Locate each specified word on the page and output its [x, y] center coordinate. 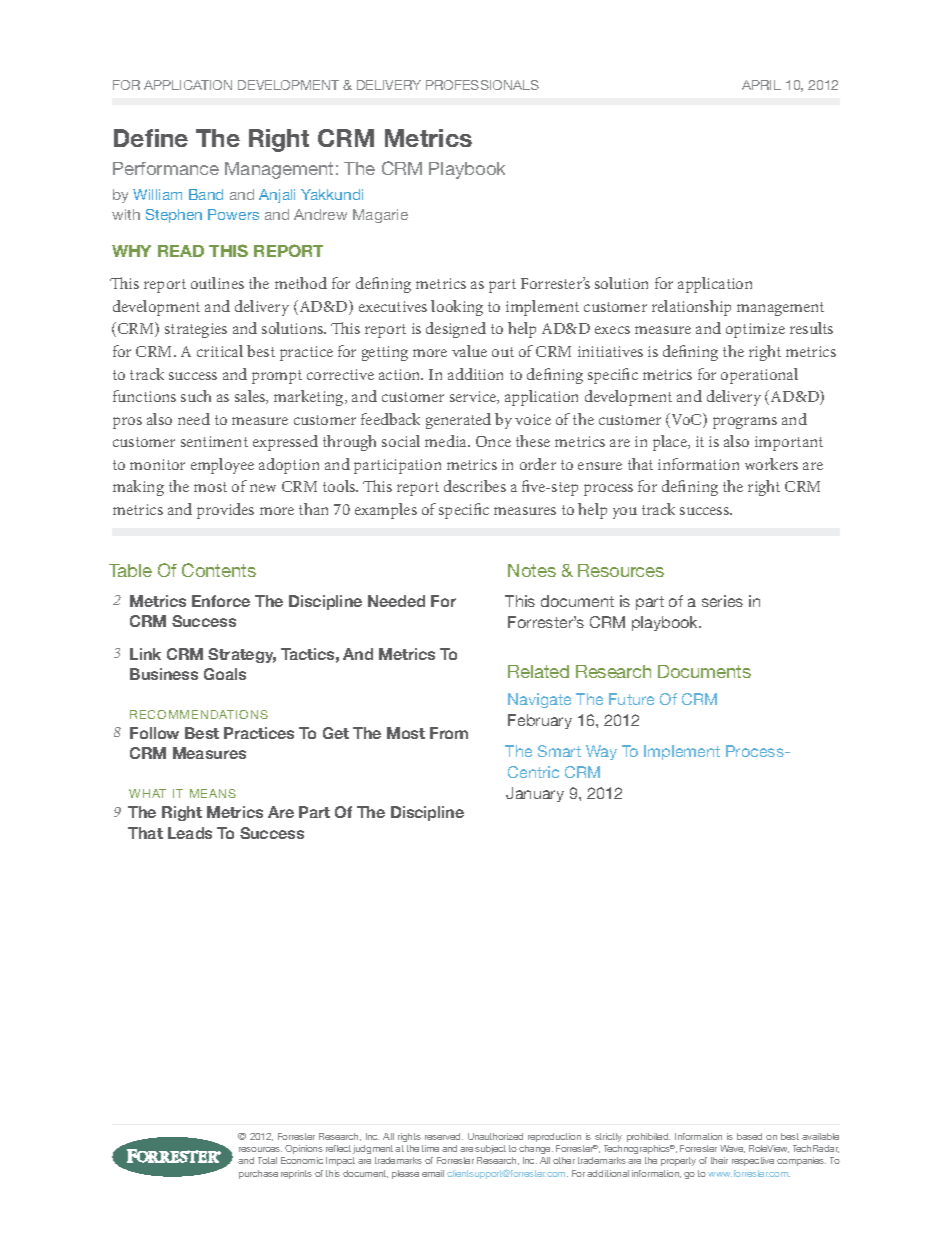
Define [151, 138]
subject [490, 1149]
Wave [732, 1149]
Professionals [482, 85]
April [761, 85]
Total [267, 1160]
